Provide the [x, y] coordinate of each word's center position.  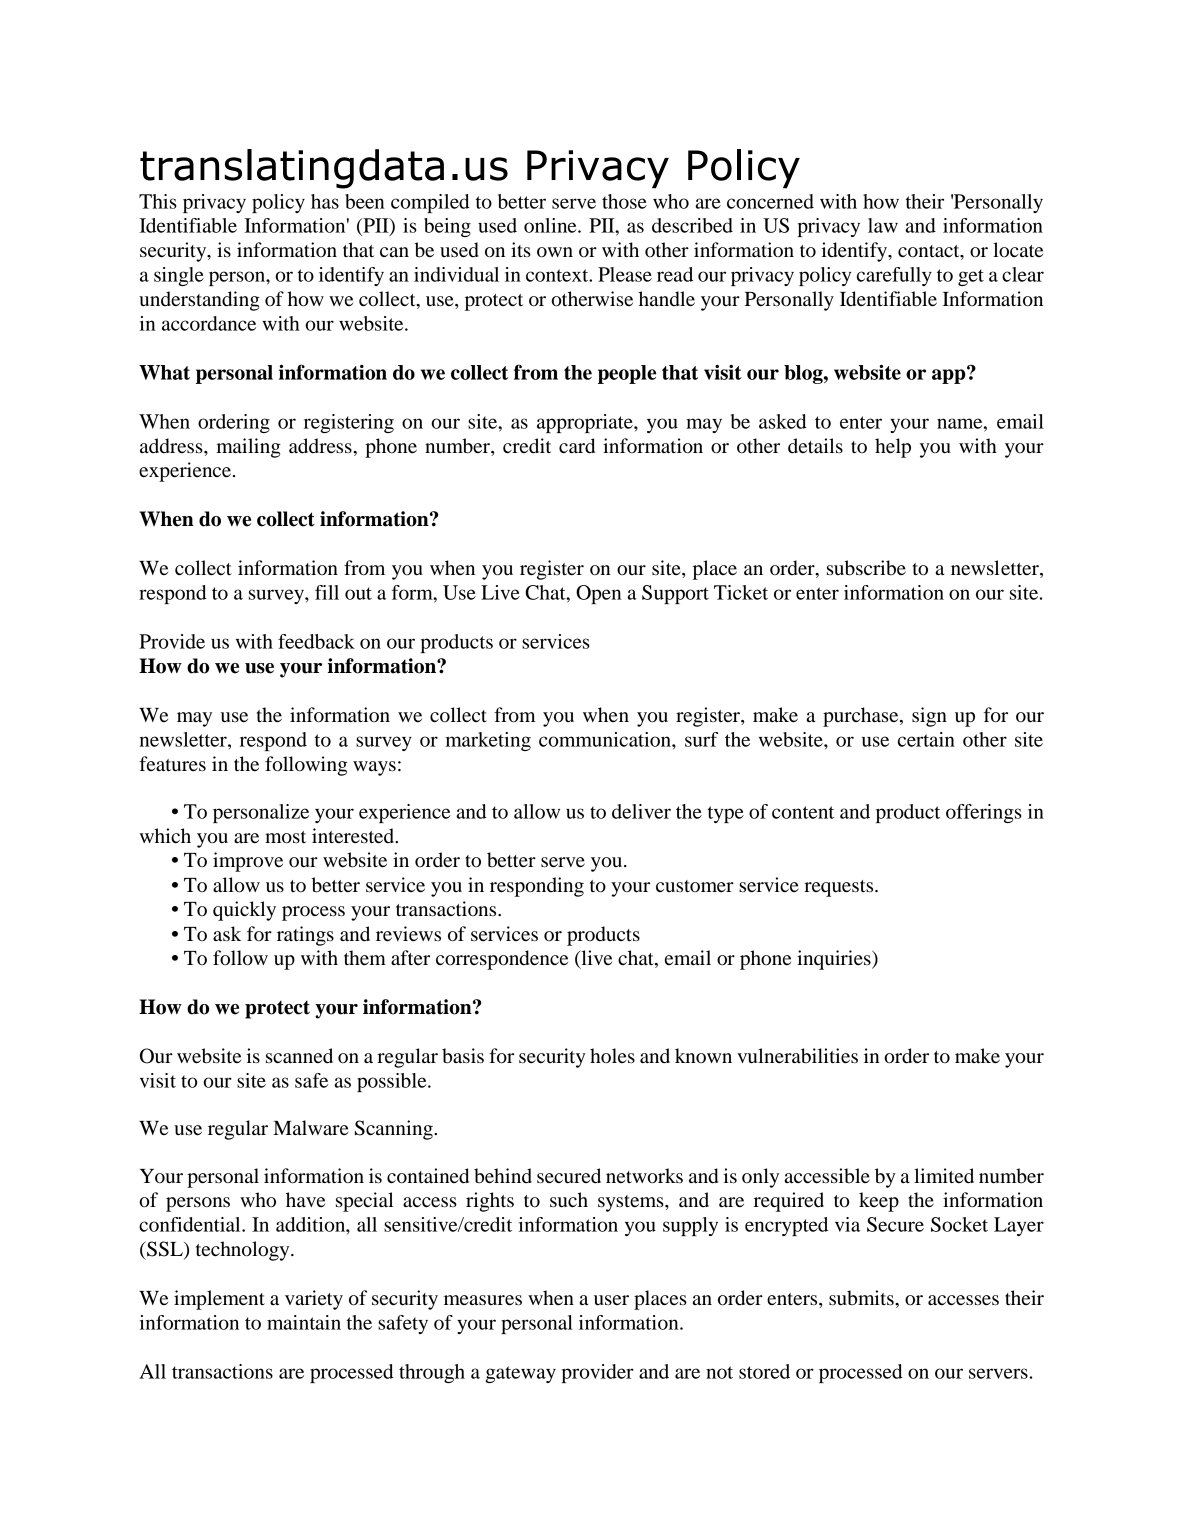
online [551, 225]
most [285, 837]
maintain [304, 1322]
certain [926, 739]
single [179, 276]
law [883, 225]
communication [606, 739]
